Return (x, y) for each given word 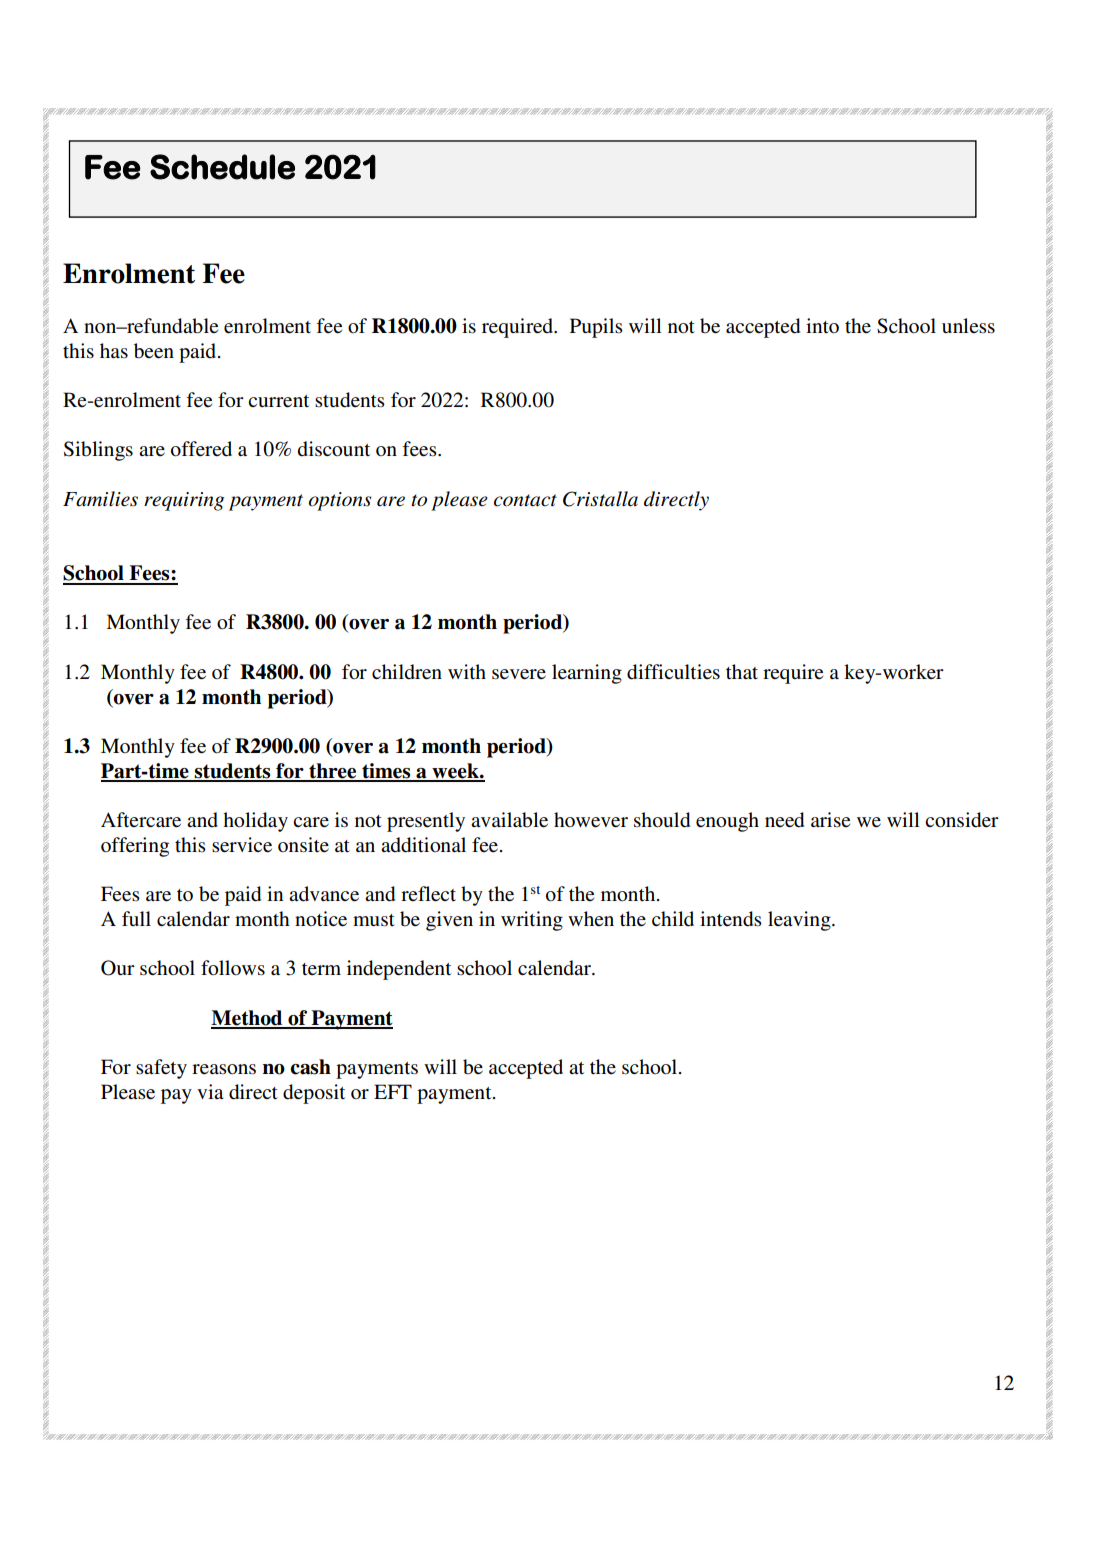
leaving (800, 921)
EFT (393, 1091)
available (509, 820)
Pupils (596, 328)
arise (830, 820)
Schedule (222, 167)
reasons (224, 1069)
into (822, 325)
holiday (255, 822)
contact (525, 500)
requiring (184, 501)
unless (968, 326)
